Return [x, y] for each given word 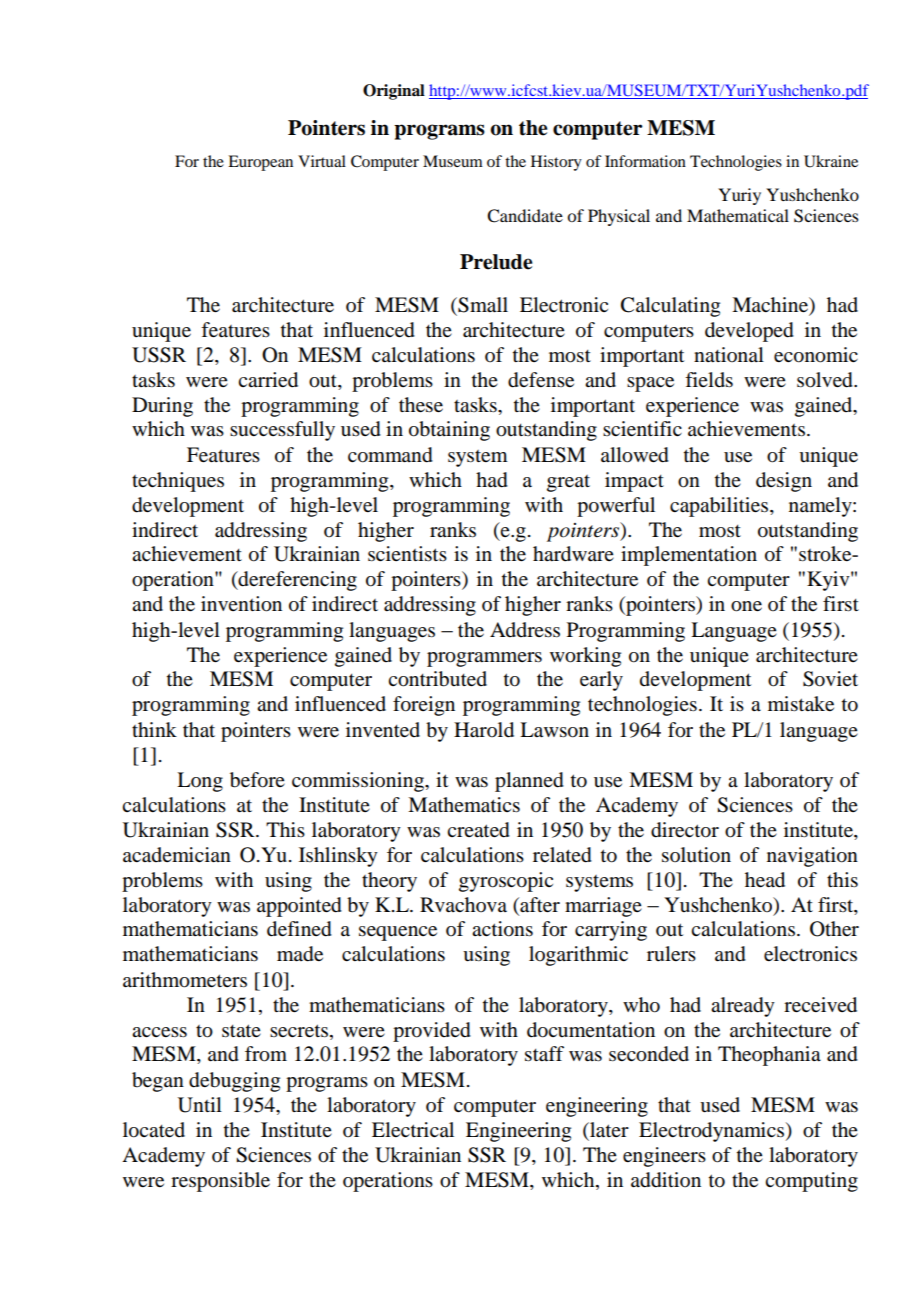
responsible [220, 1182]
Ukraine [831, 161]
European [260, 163]
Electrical [413, 1129]
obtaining [449, 431]
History [556, 163]
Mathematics [464, 805]
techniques [178, 482]
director [685, 830]
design [784, 482]
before [257, 780]
